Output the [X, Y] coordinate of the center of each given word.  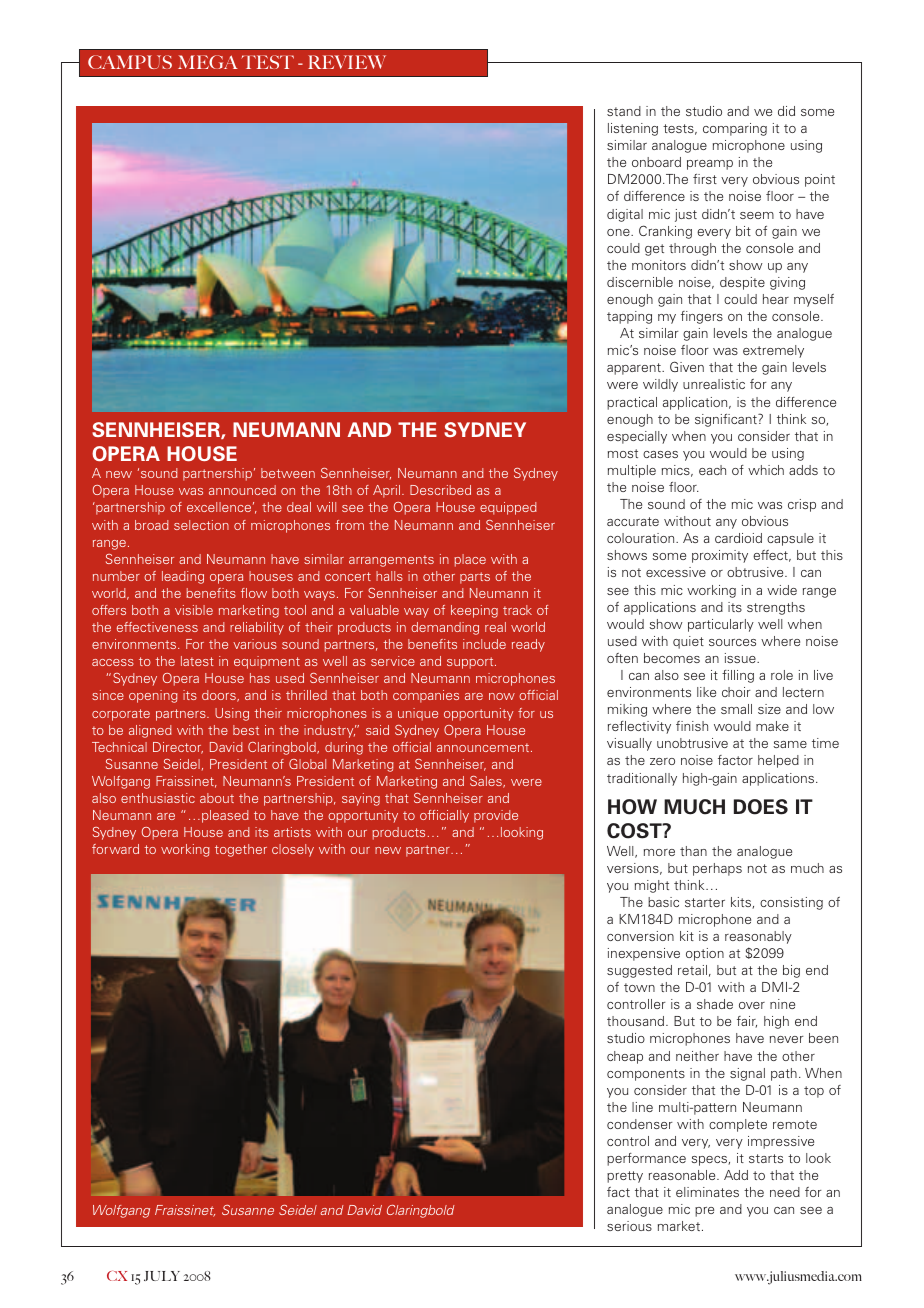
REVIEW [347, 62]
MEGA [208, 62]
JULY [162, 1276]
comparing [735, 129]
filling [738, 676]
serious [629, 1226]
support [471, 663]
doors [220, 696]
